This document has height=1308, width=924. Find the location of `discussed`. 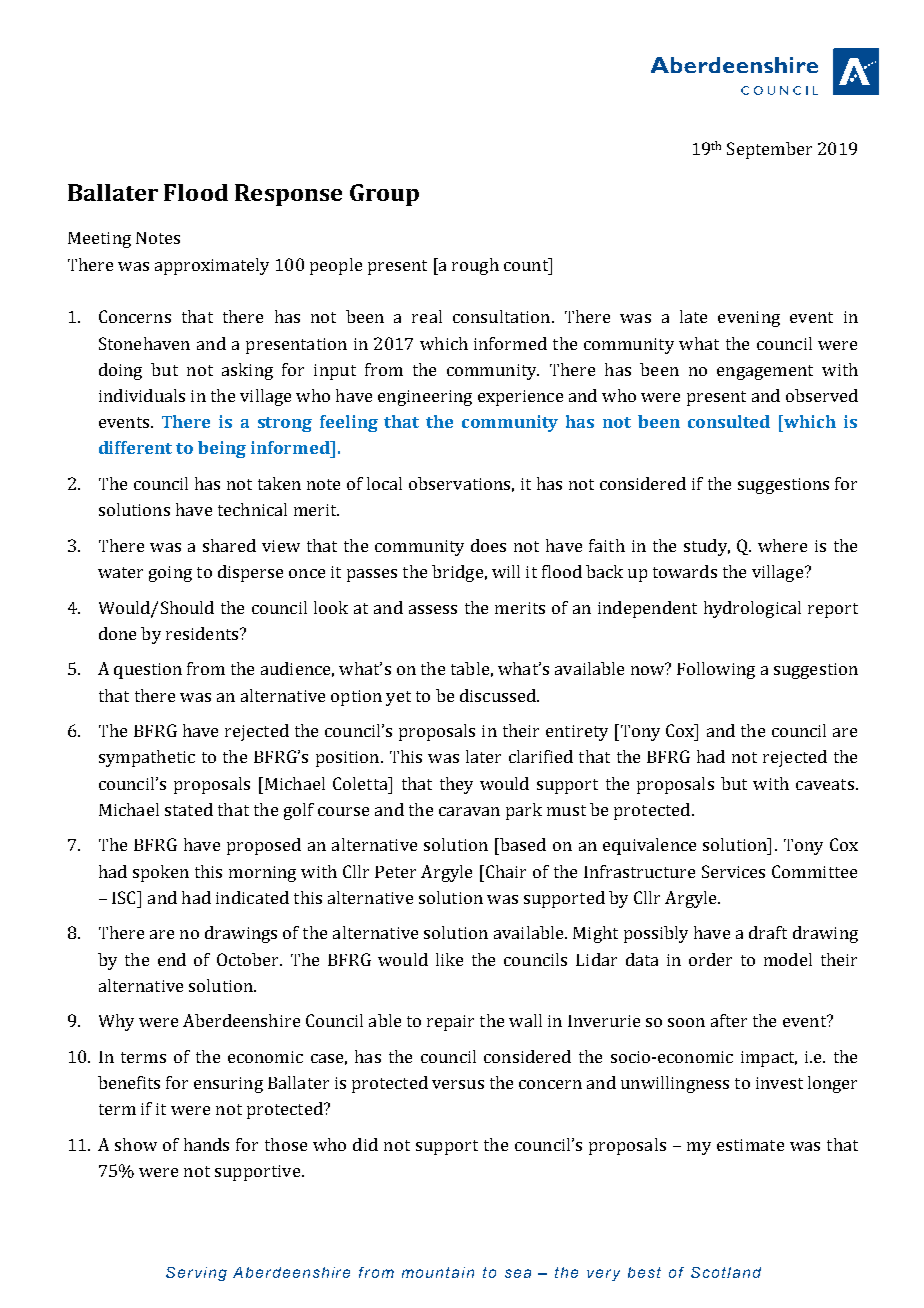

discussed is located at coordinates (499, 695).
